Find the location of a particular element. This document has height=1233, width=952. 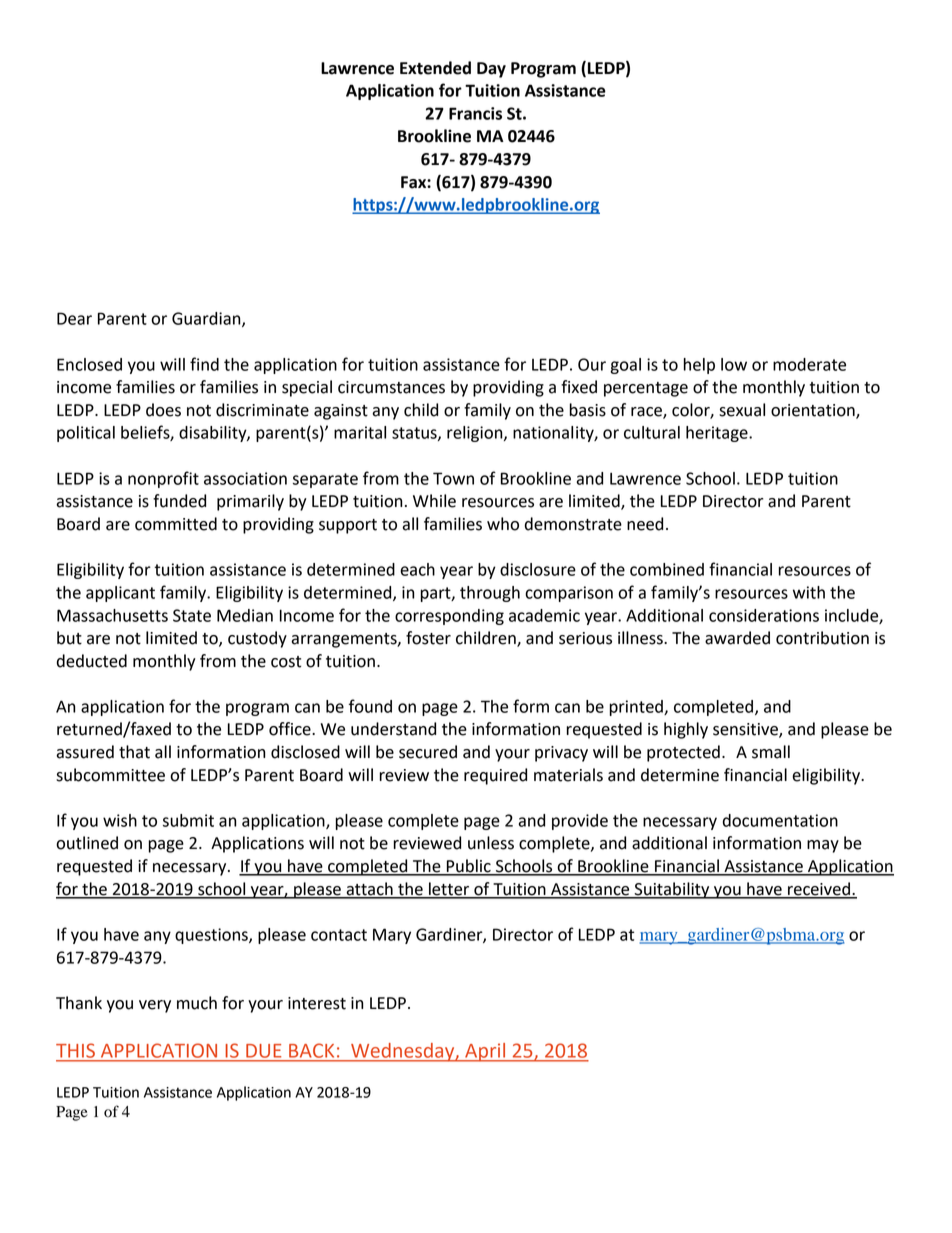

low is located at coordinates (734, 364).
